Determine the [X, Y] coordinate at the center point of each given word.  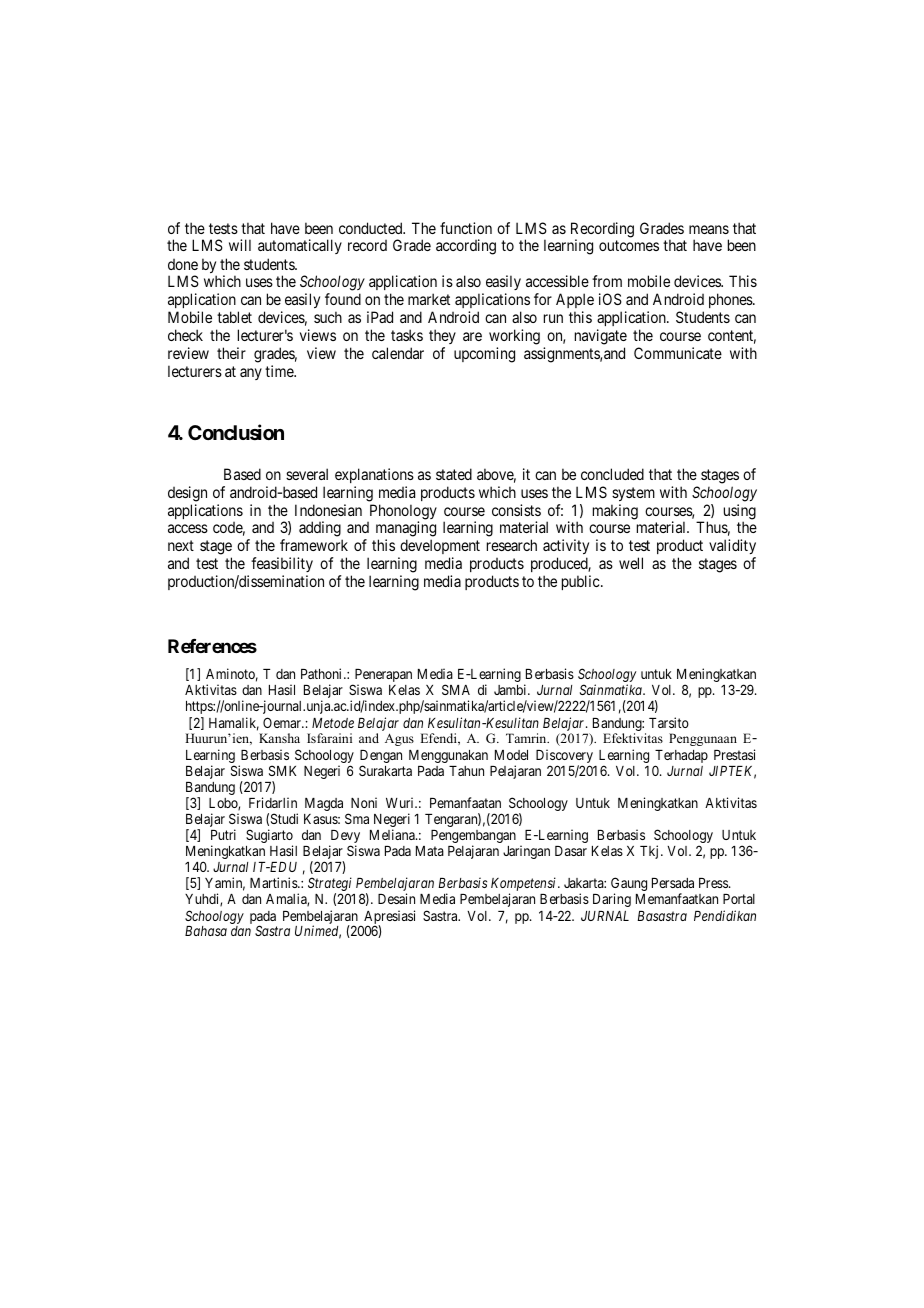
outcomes [629, 246]
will [240, 245]
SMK [282, 770]
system [633, 494]
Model [511, 755]
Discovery [564, 757]
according [466, 247]
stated [454, 474]
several [307, 474]
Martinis [274, 882]
